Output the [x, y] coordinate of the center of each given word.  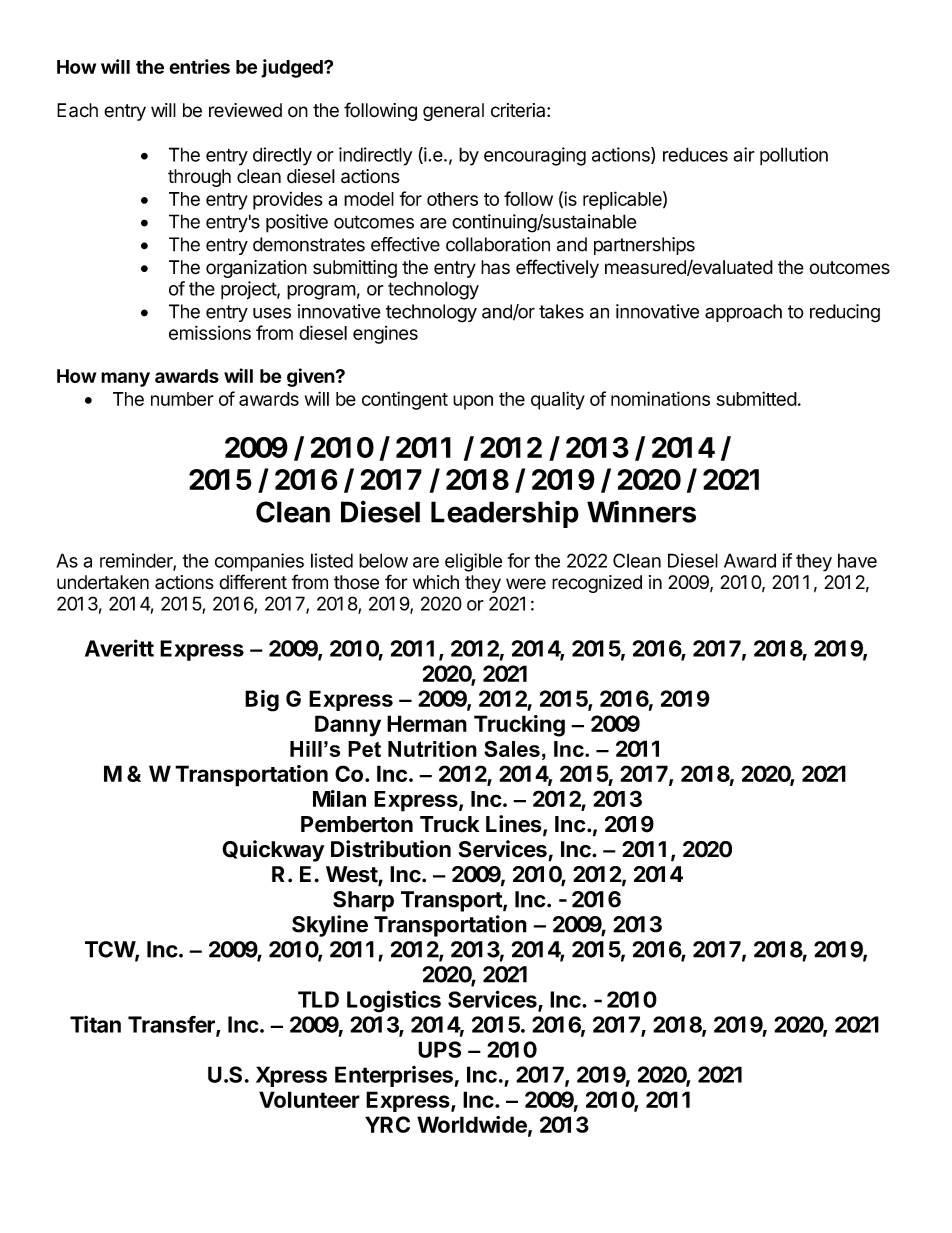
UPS [439, 1049]
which [436, 582]
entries [199, 66]
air [744, 154]
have [857, 560]
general [453, 112]
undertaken [103, 582]
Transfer [172, 1025]
